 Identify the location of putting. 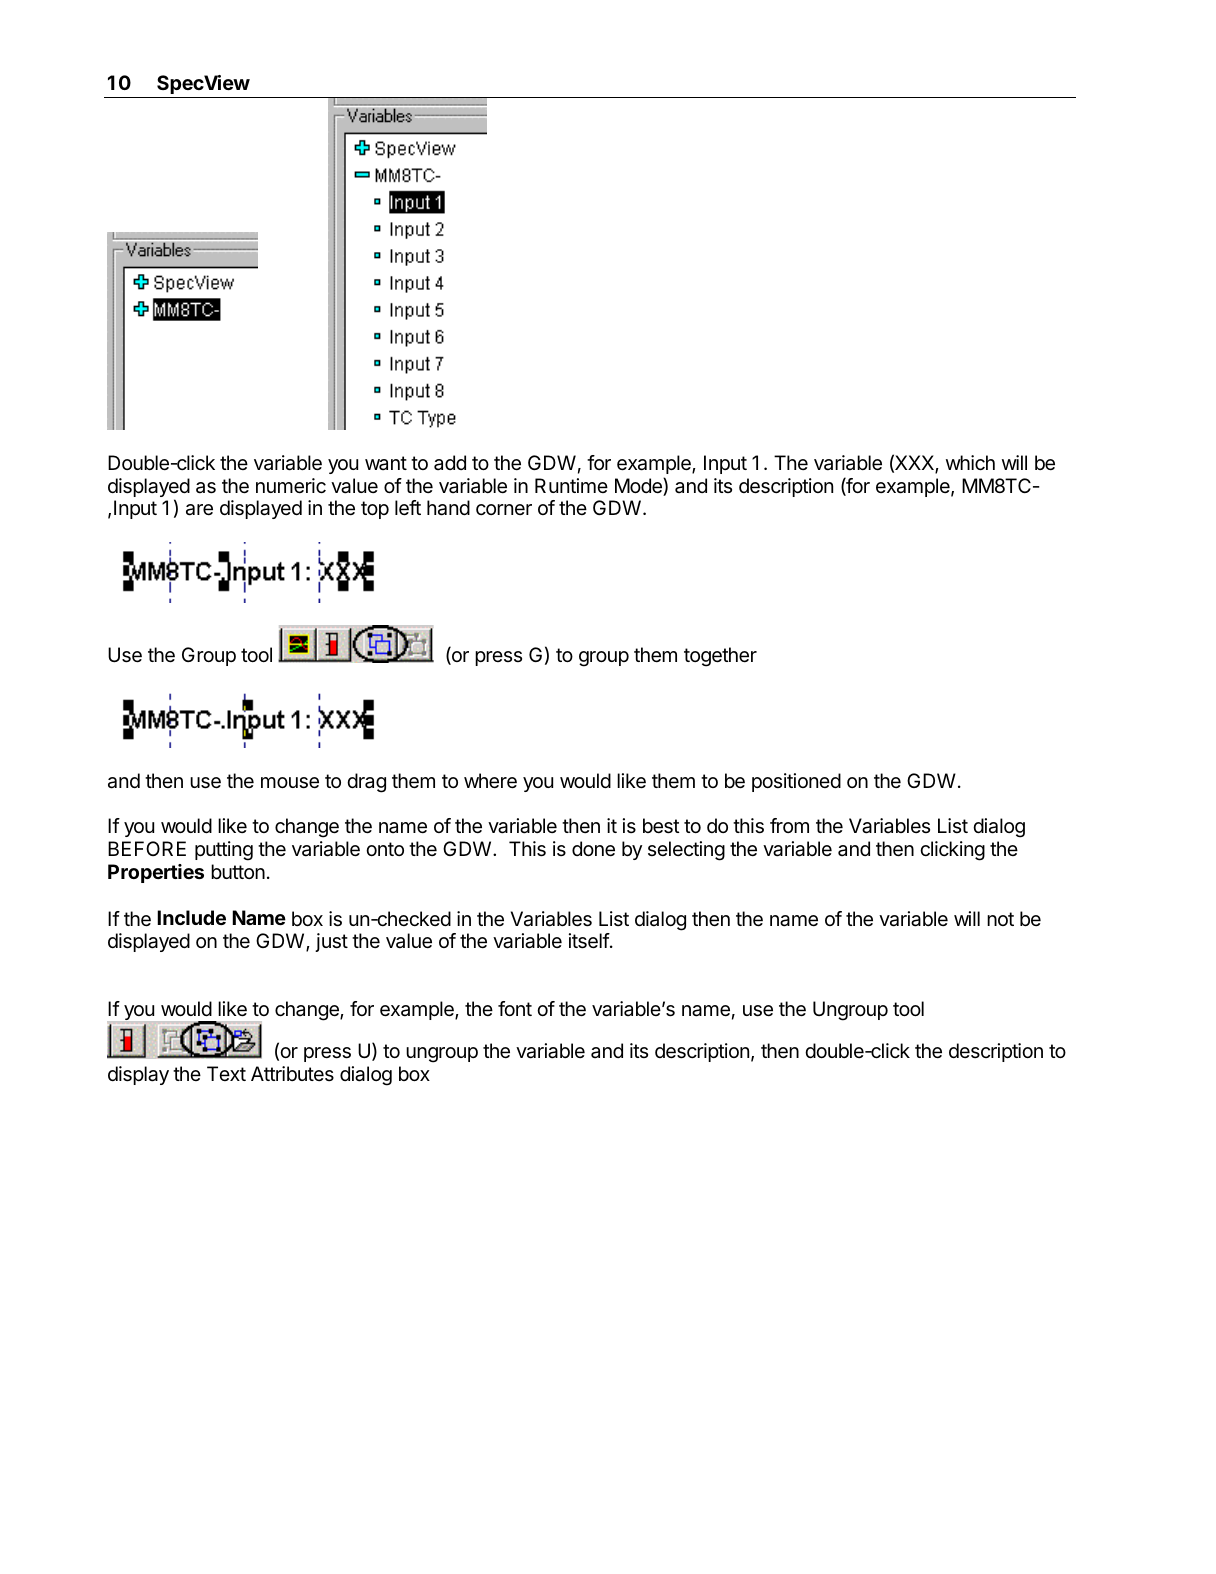
(224, 851).
